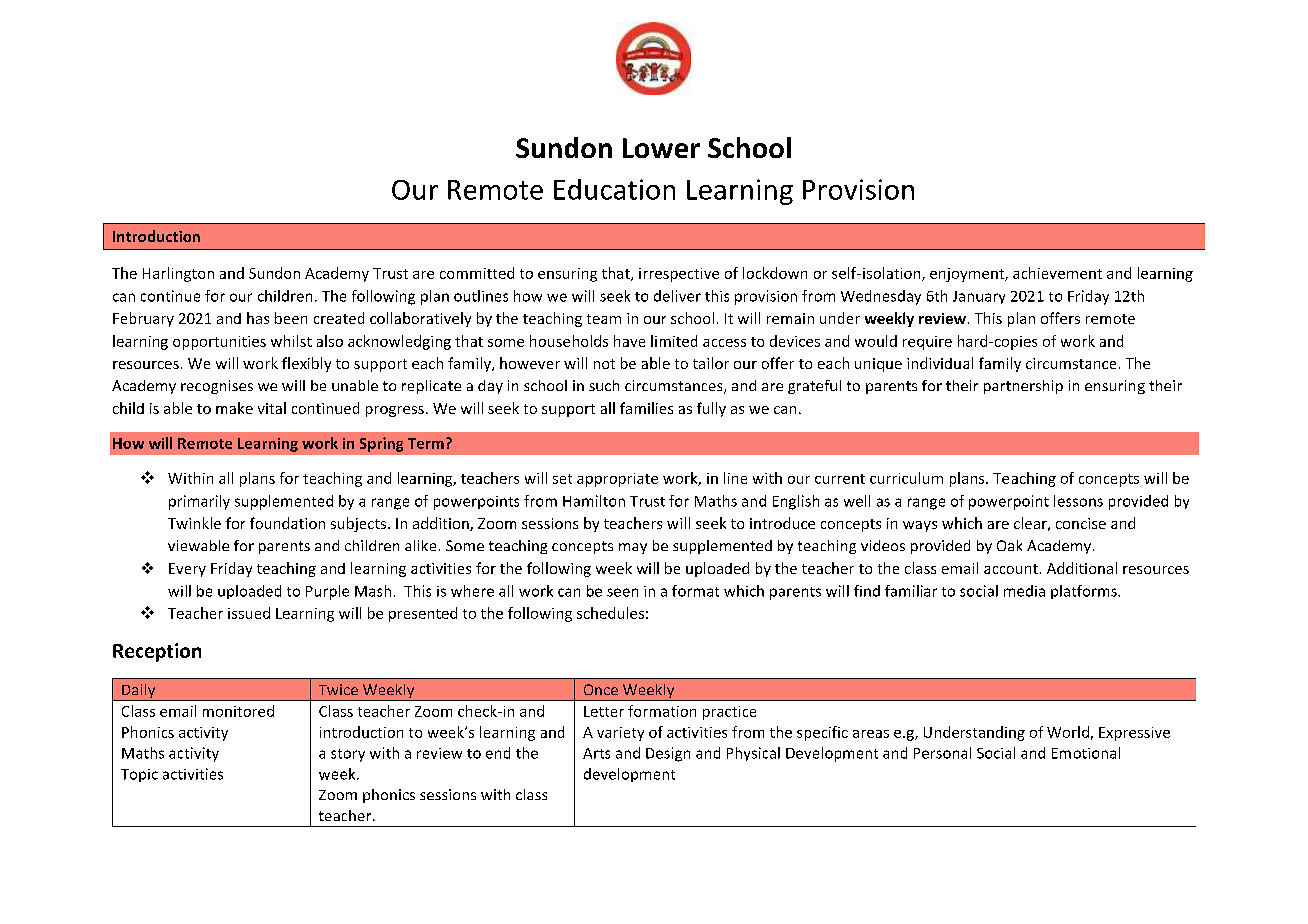  I want to click on Lower, so click(661, 148).
